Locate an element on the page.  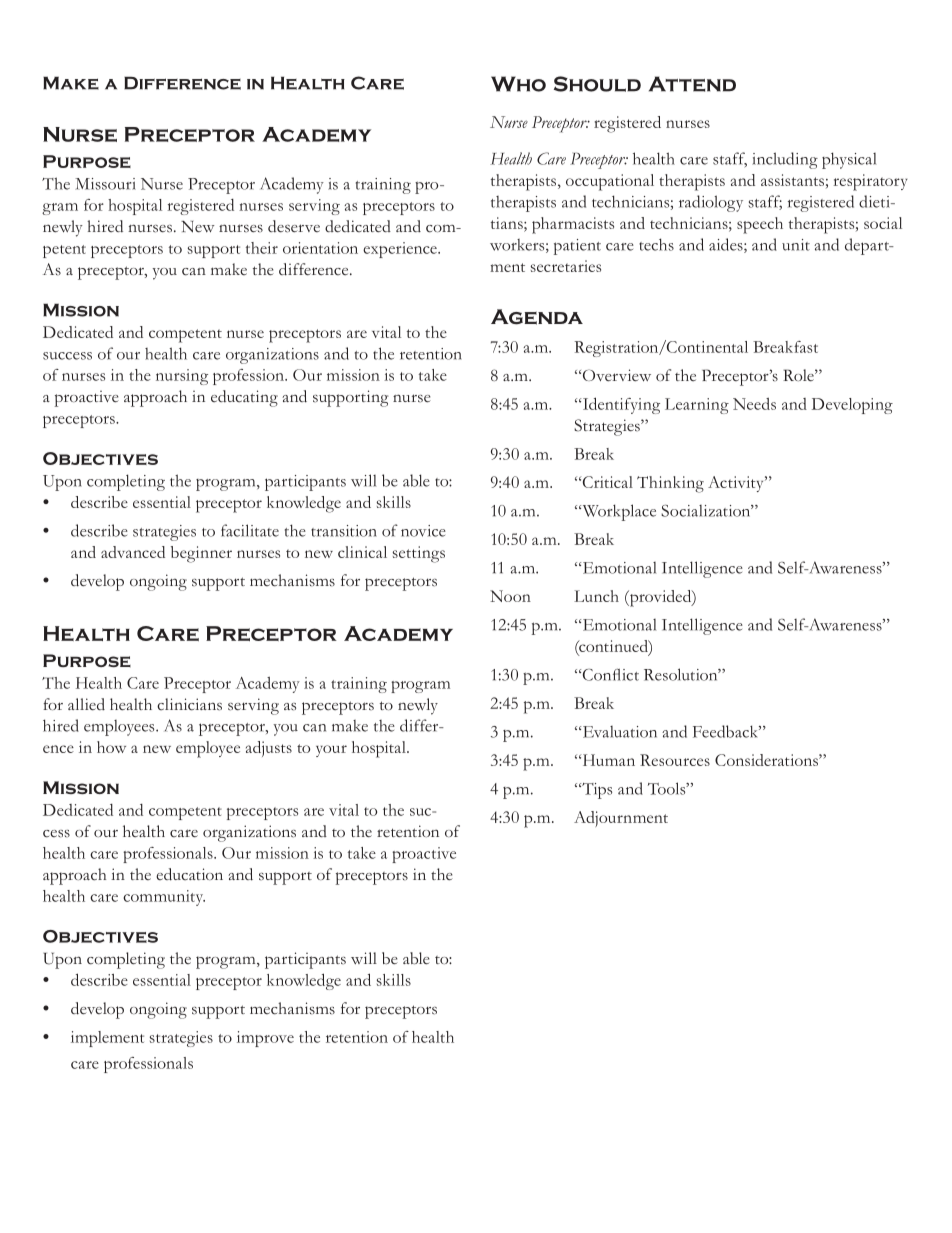
Missouri is located at coordinates (105, 184).
